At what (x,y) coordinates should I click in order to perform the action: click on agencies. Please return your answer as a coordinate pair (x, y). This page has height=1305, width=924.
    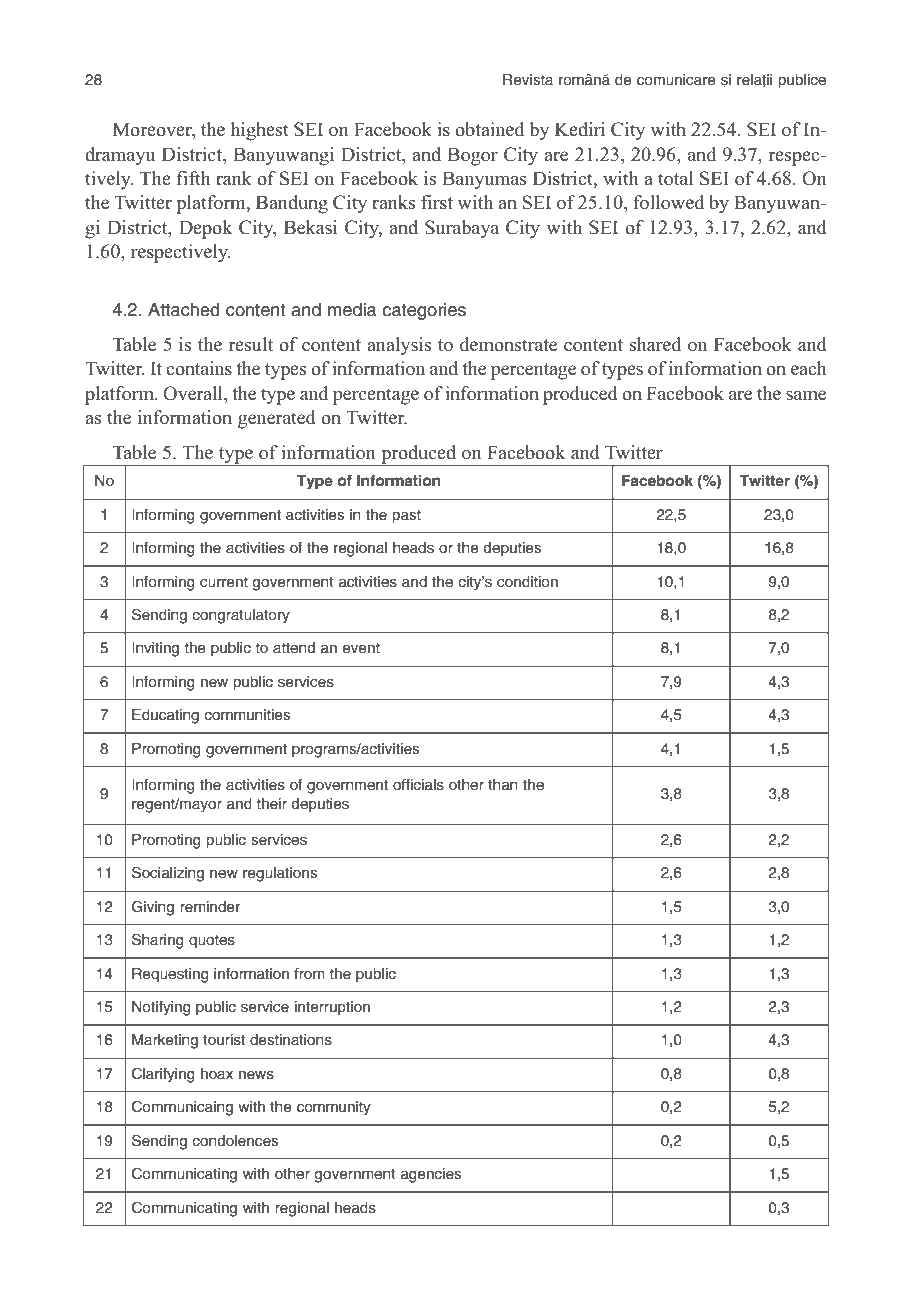
    Looking at the image, I should click on (431, 1175).
